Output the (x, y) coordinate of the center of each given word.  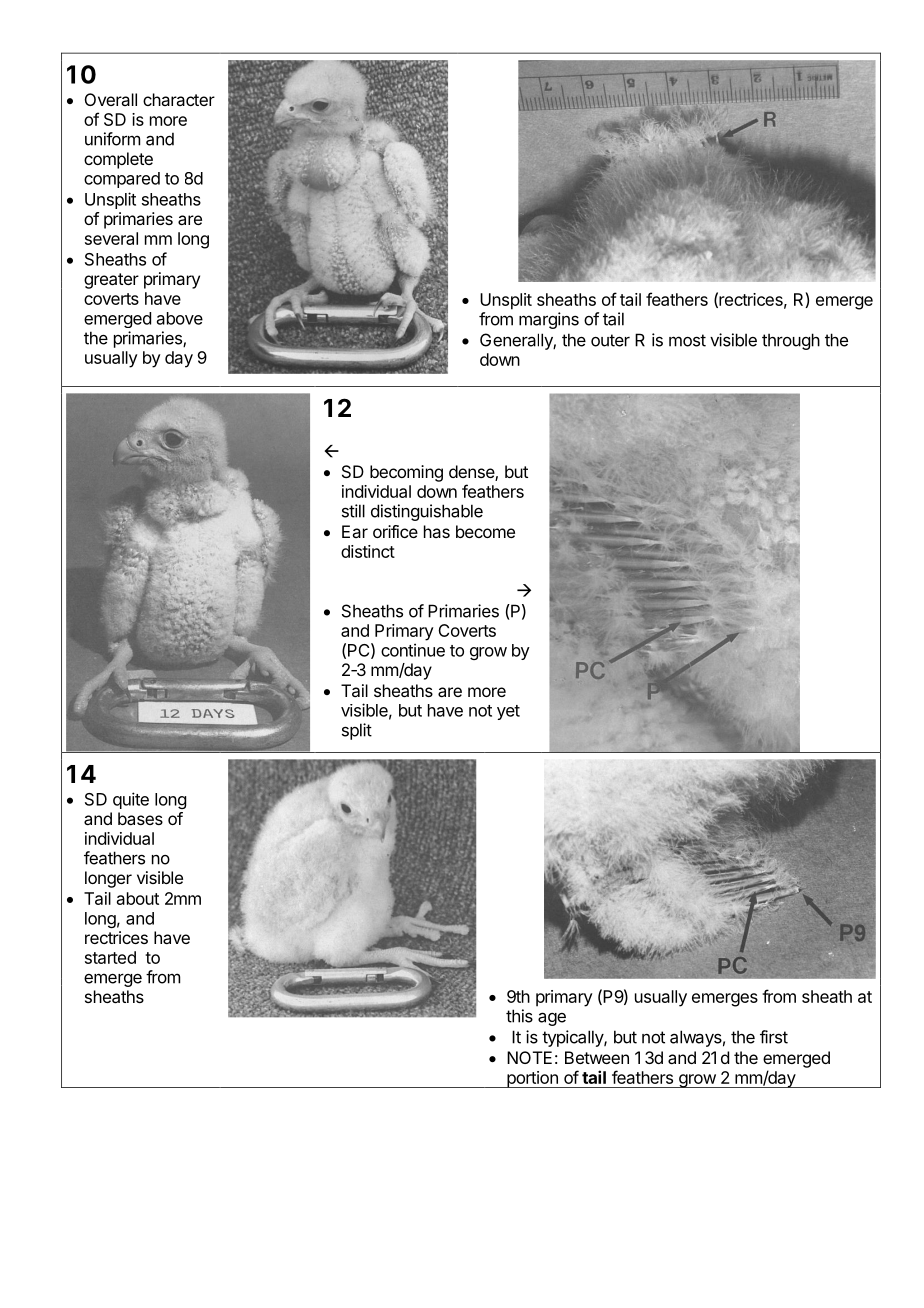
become (485, 531)
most (687, 340)
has (437, 531)
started (110, 957)
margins (549, 320)
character (179, 99)
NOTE (529, 1057)
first (774, 1037)
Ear (355, 531)
